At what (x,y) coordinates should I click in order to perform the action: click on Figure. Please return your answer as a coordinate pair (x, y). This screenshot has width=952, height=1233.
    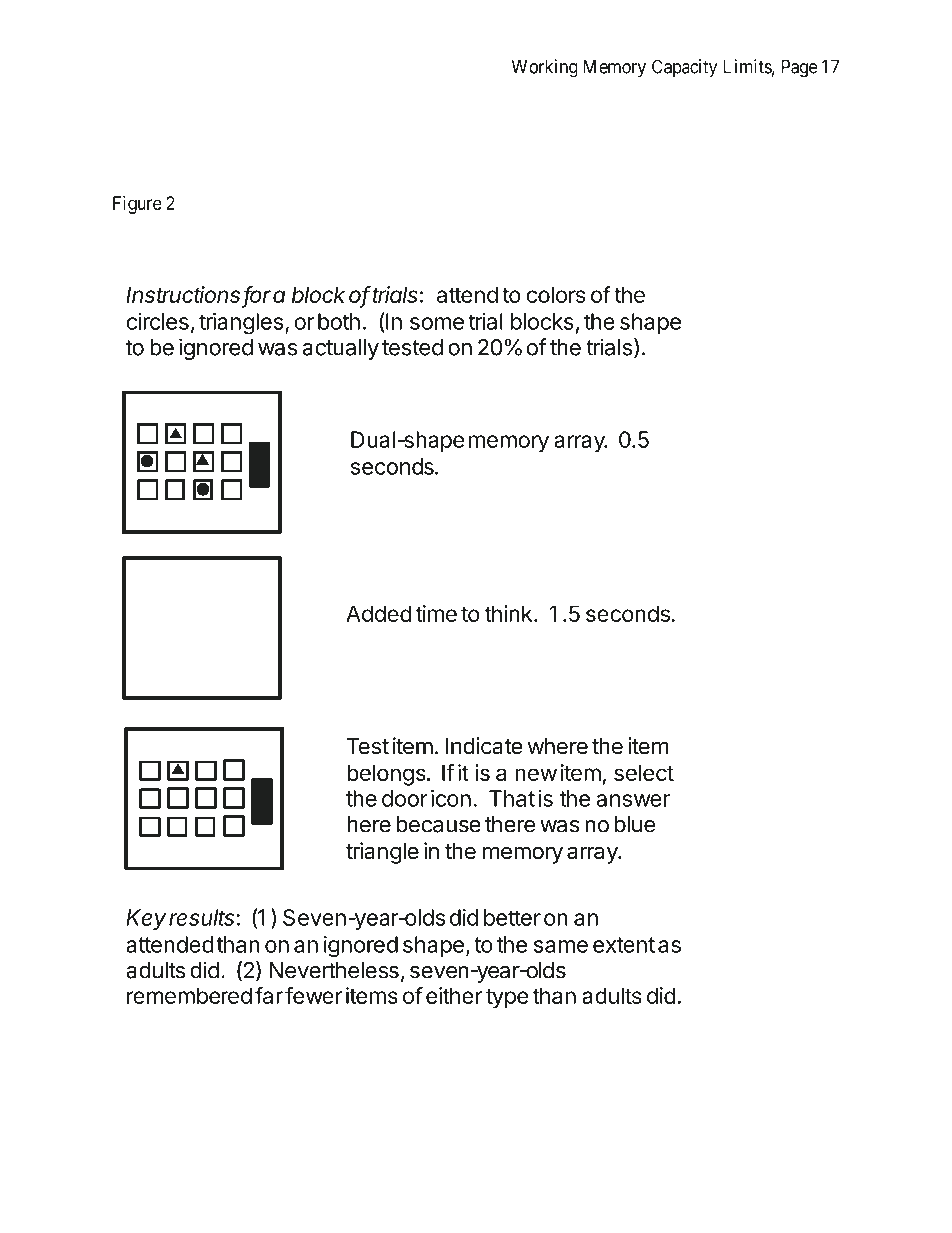
    Looking at the image, I should click on (137, 205).
